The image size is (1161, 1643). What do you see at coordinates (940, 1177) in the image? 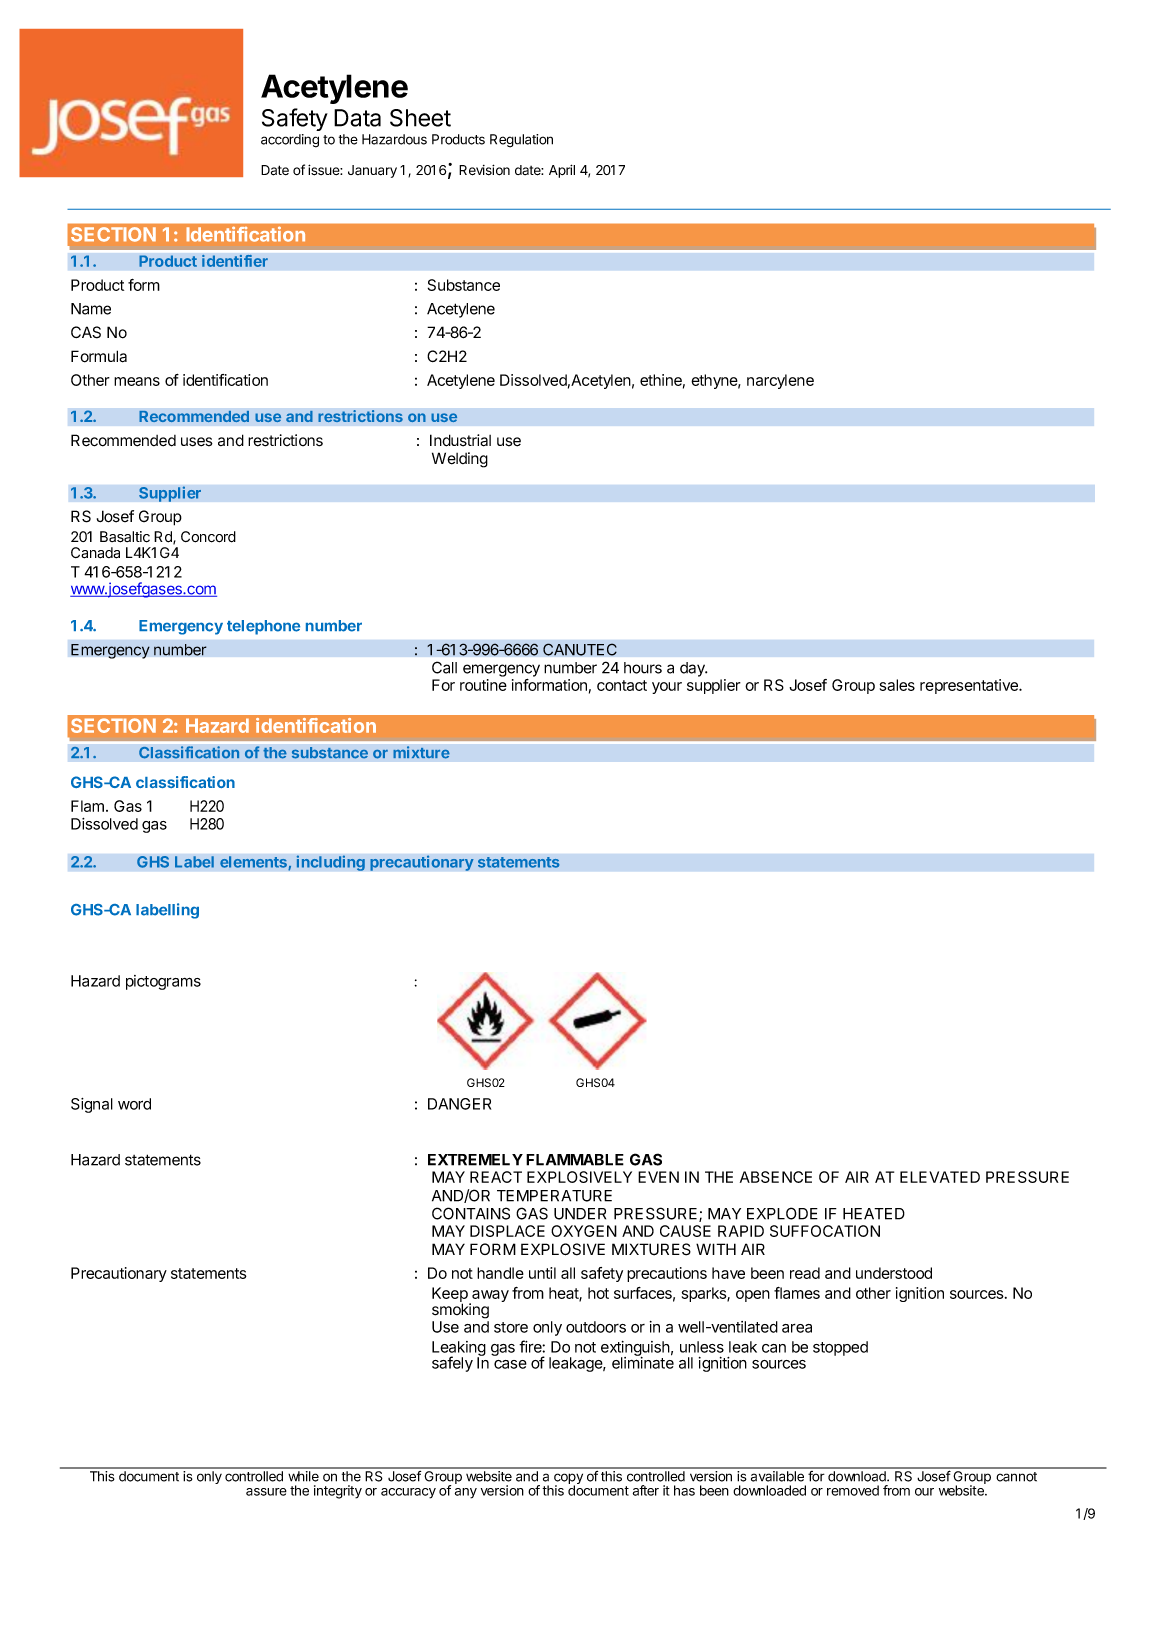
I see `ELEVATED` at bounding box center [940, 1177].
